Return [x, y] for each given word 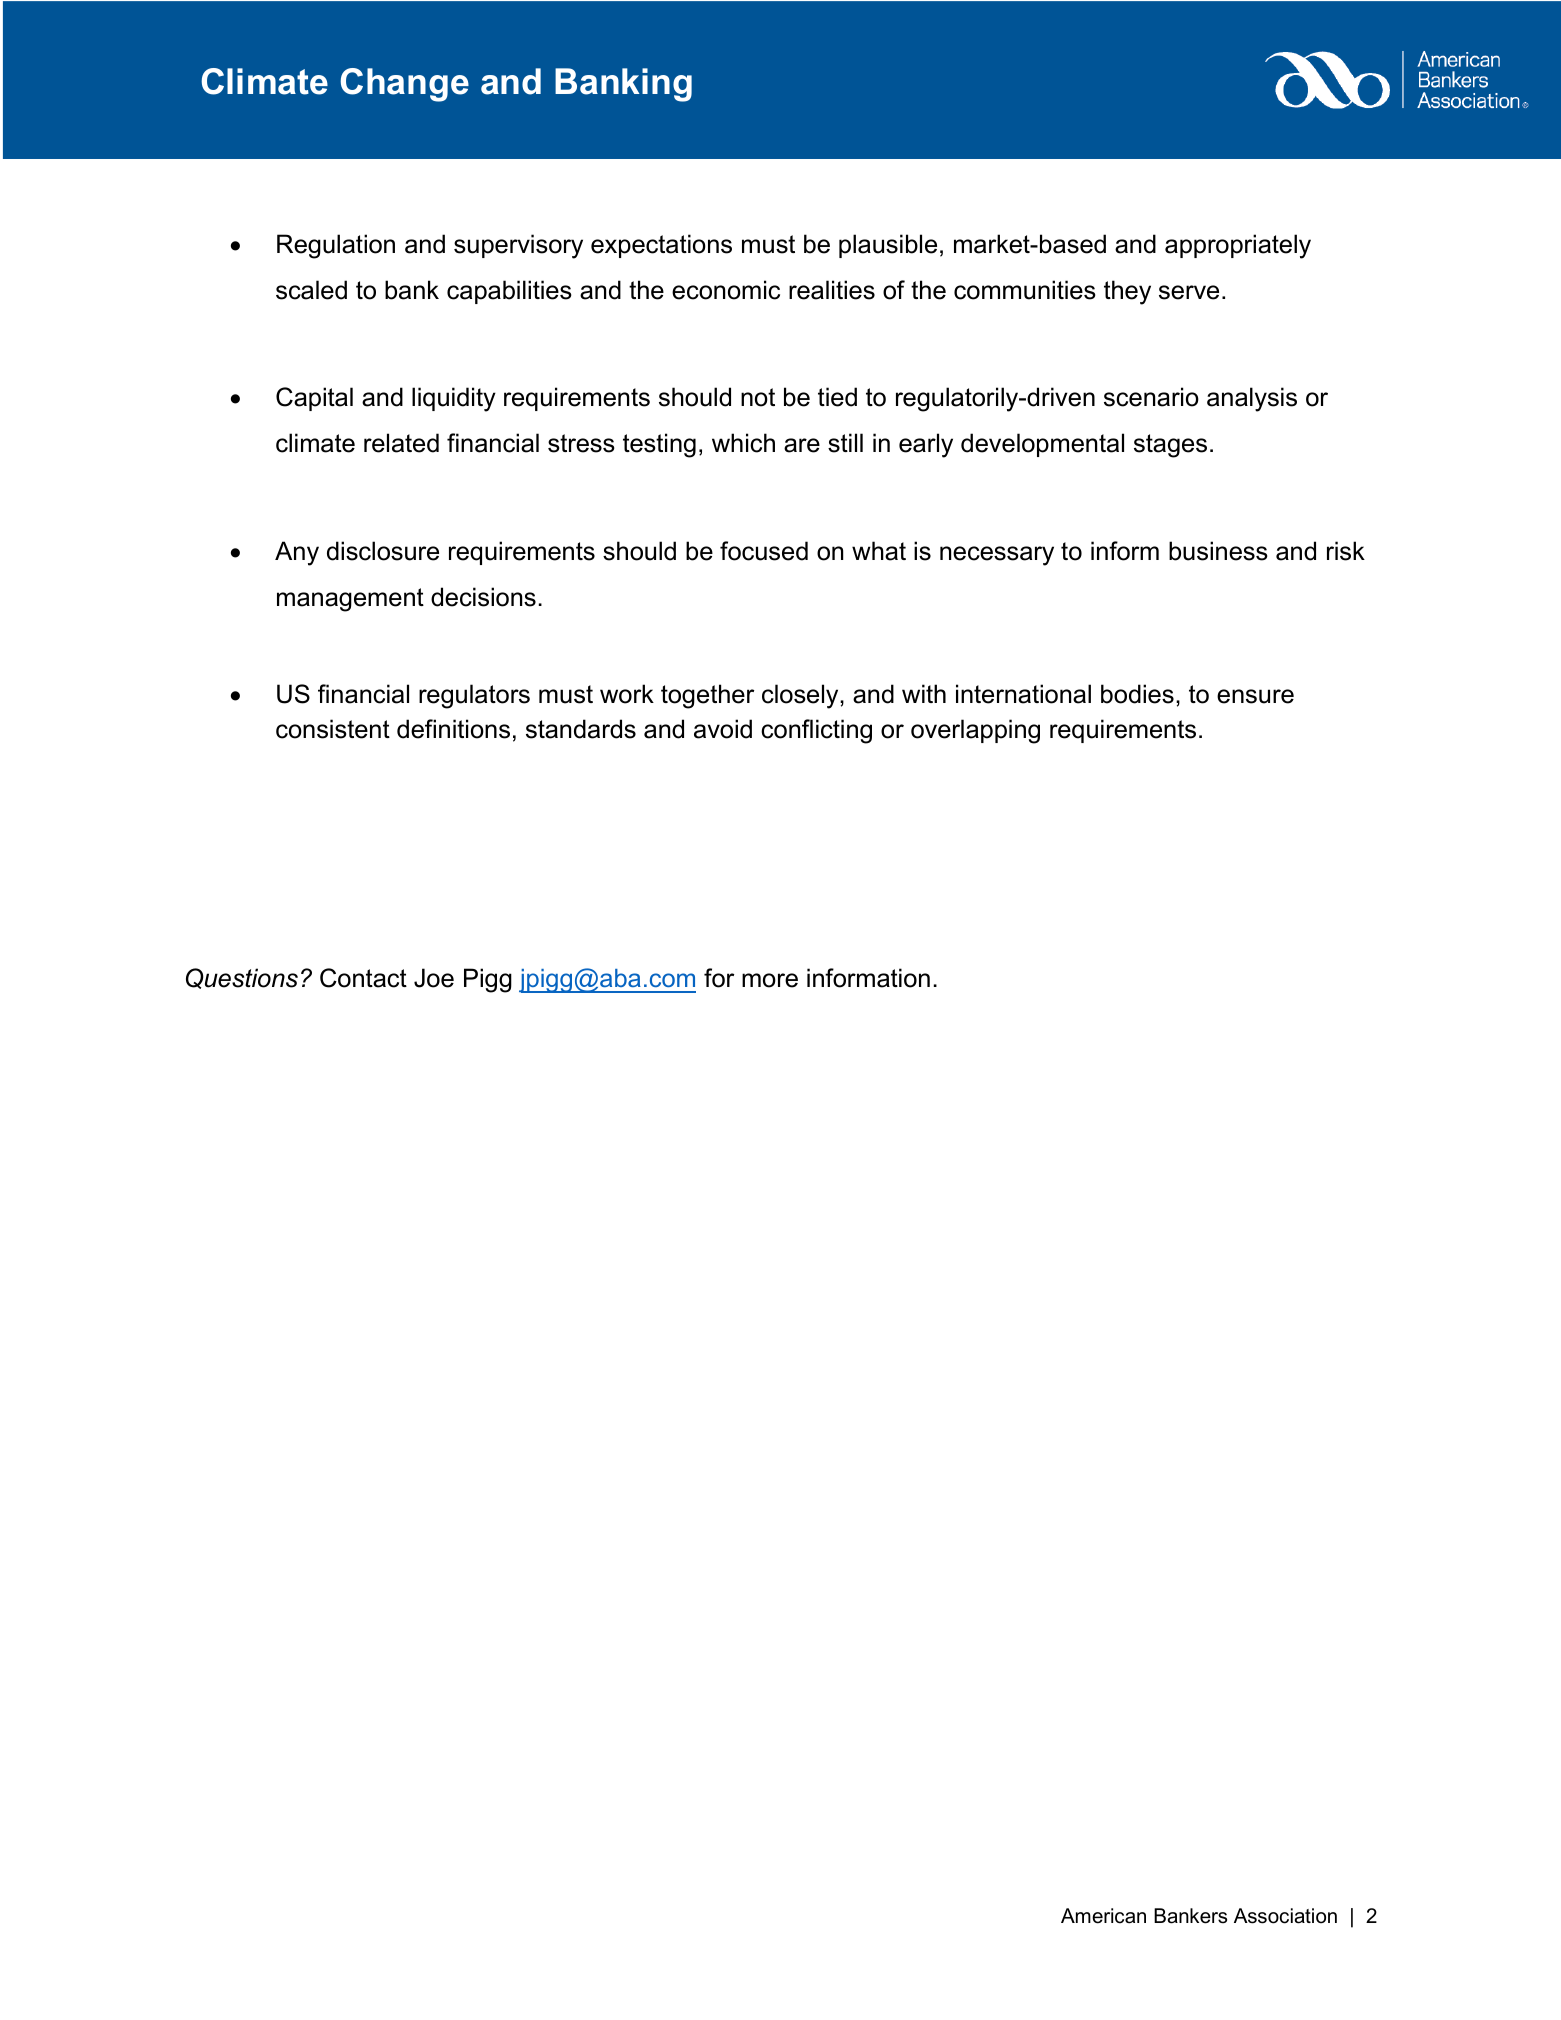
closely [801, 696]
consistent [333, 729]
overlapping [975, 731]
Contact [363, 978]
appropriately [1238, 246]
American [1103, 1916]
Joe [434, 978]
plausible [888, 246]
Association [1285, 1916]
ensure [1255, 696]
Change [404, 85]
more [770, 980]
